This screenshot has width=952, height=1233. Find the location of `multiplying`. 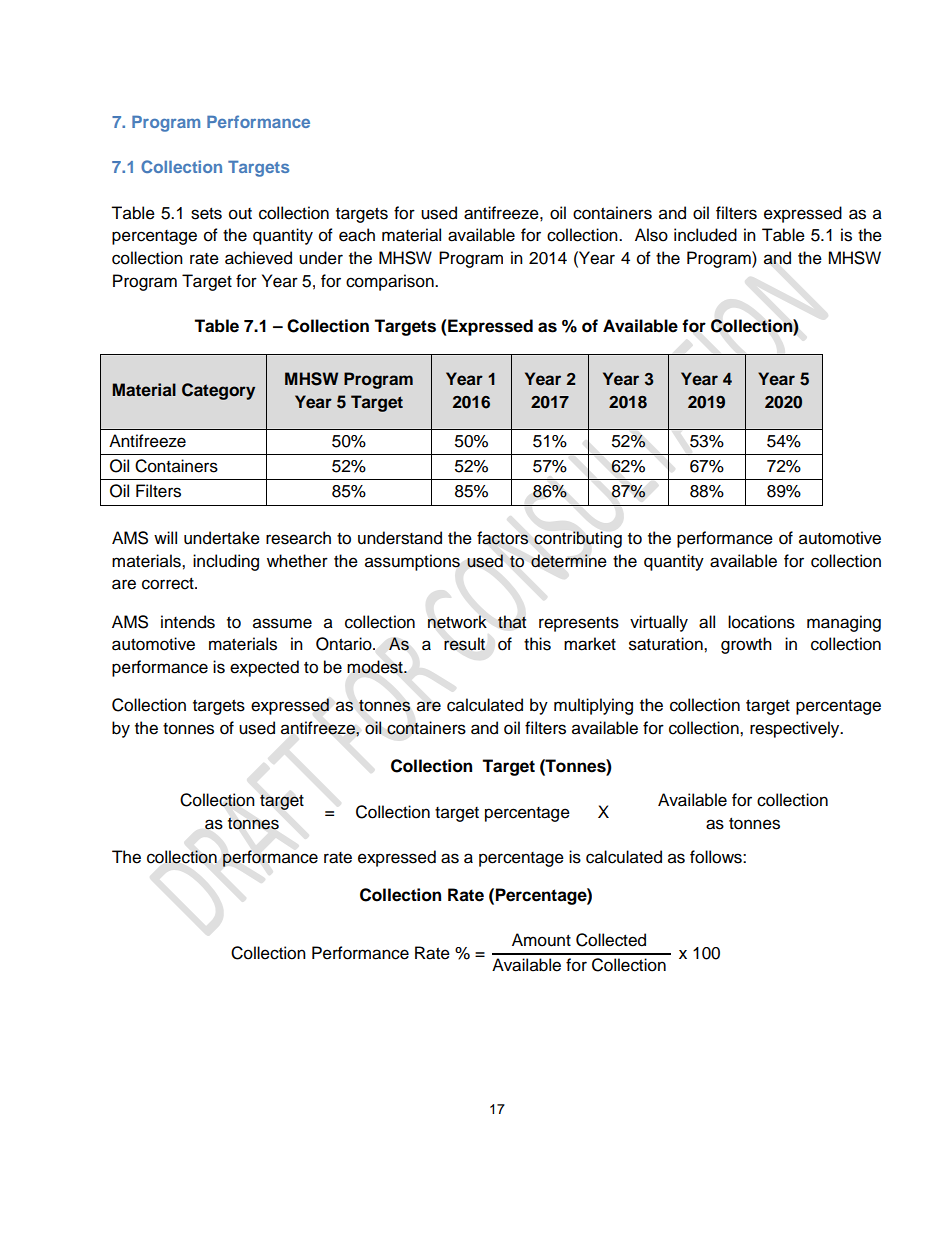

multiplying is located at coordinates (593, 706).
